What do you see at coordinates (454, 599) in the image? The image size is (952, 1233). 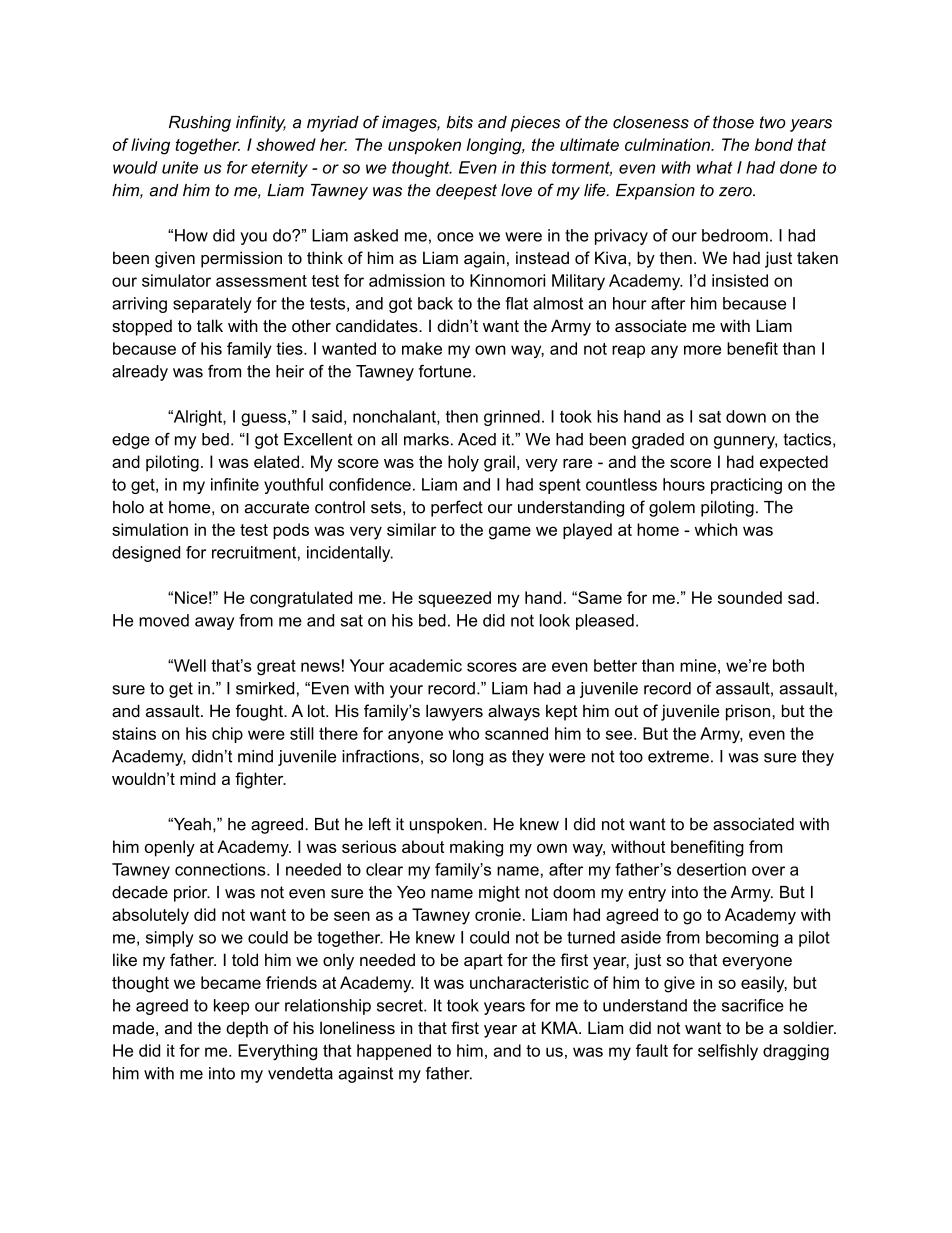 I see `squeezed` at bounding box center [454, 599].
